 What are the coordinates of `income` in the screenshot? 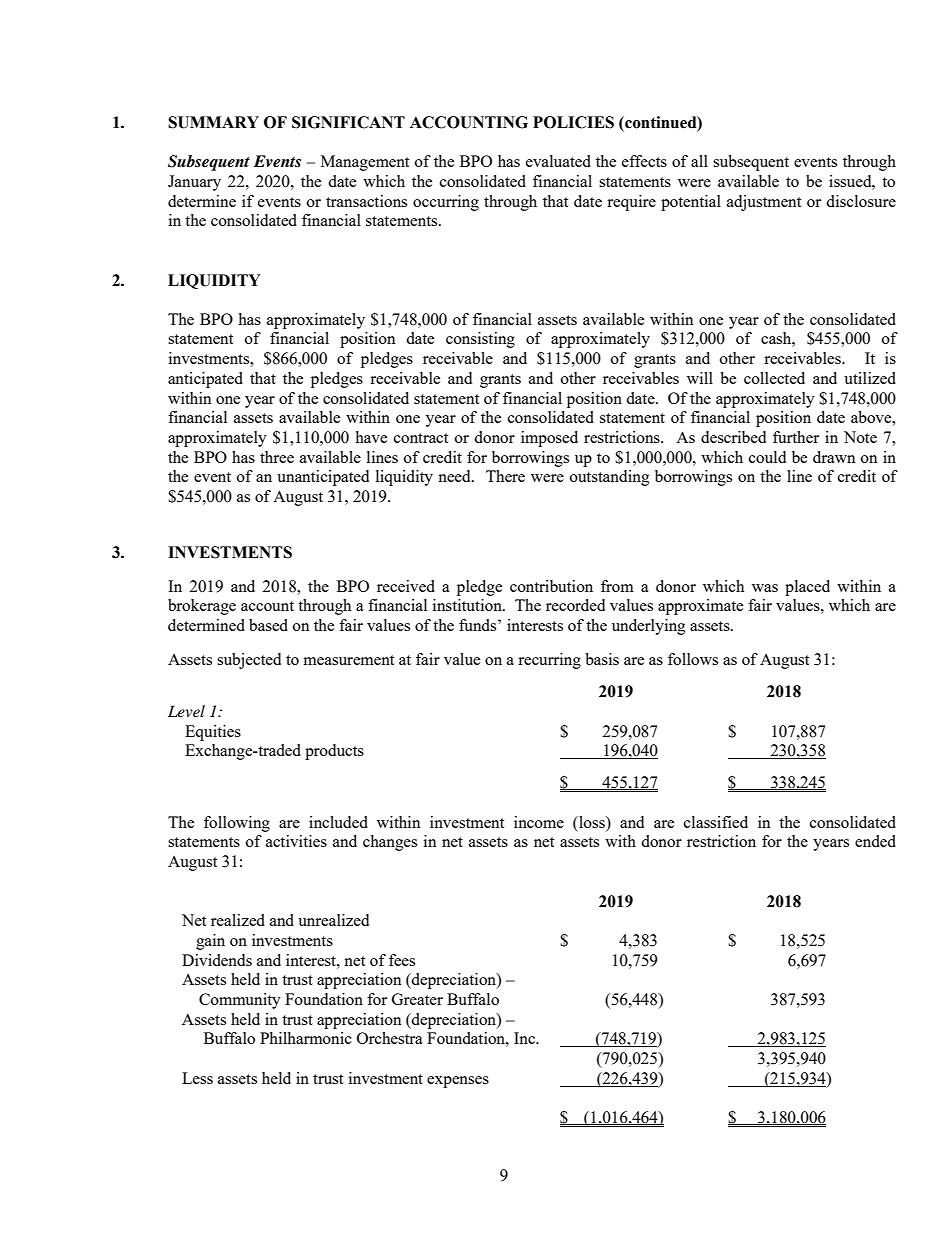 It's located at (539, 822).
